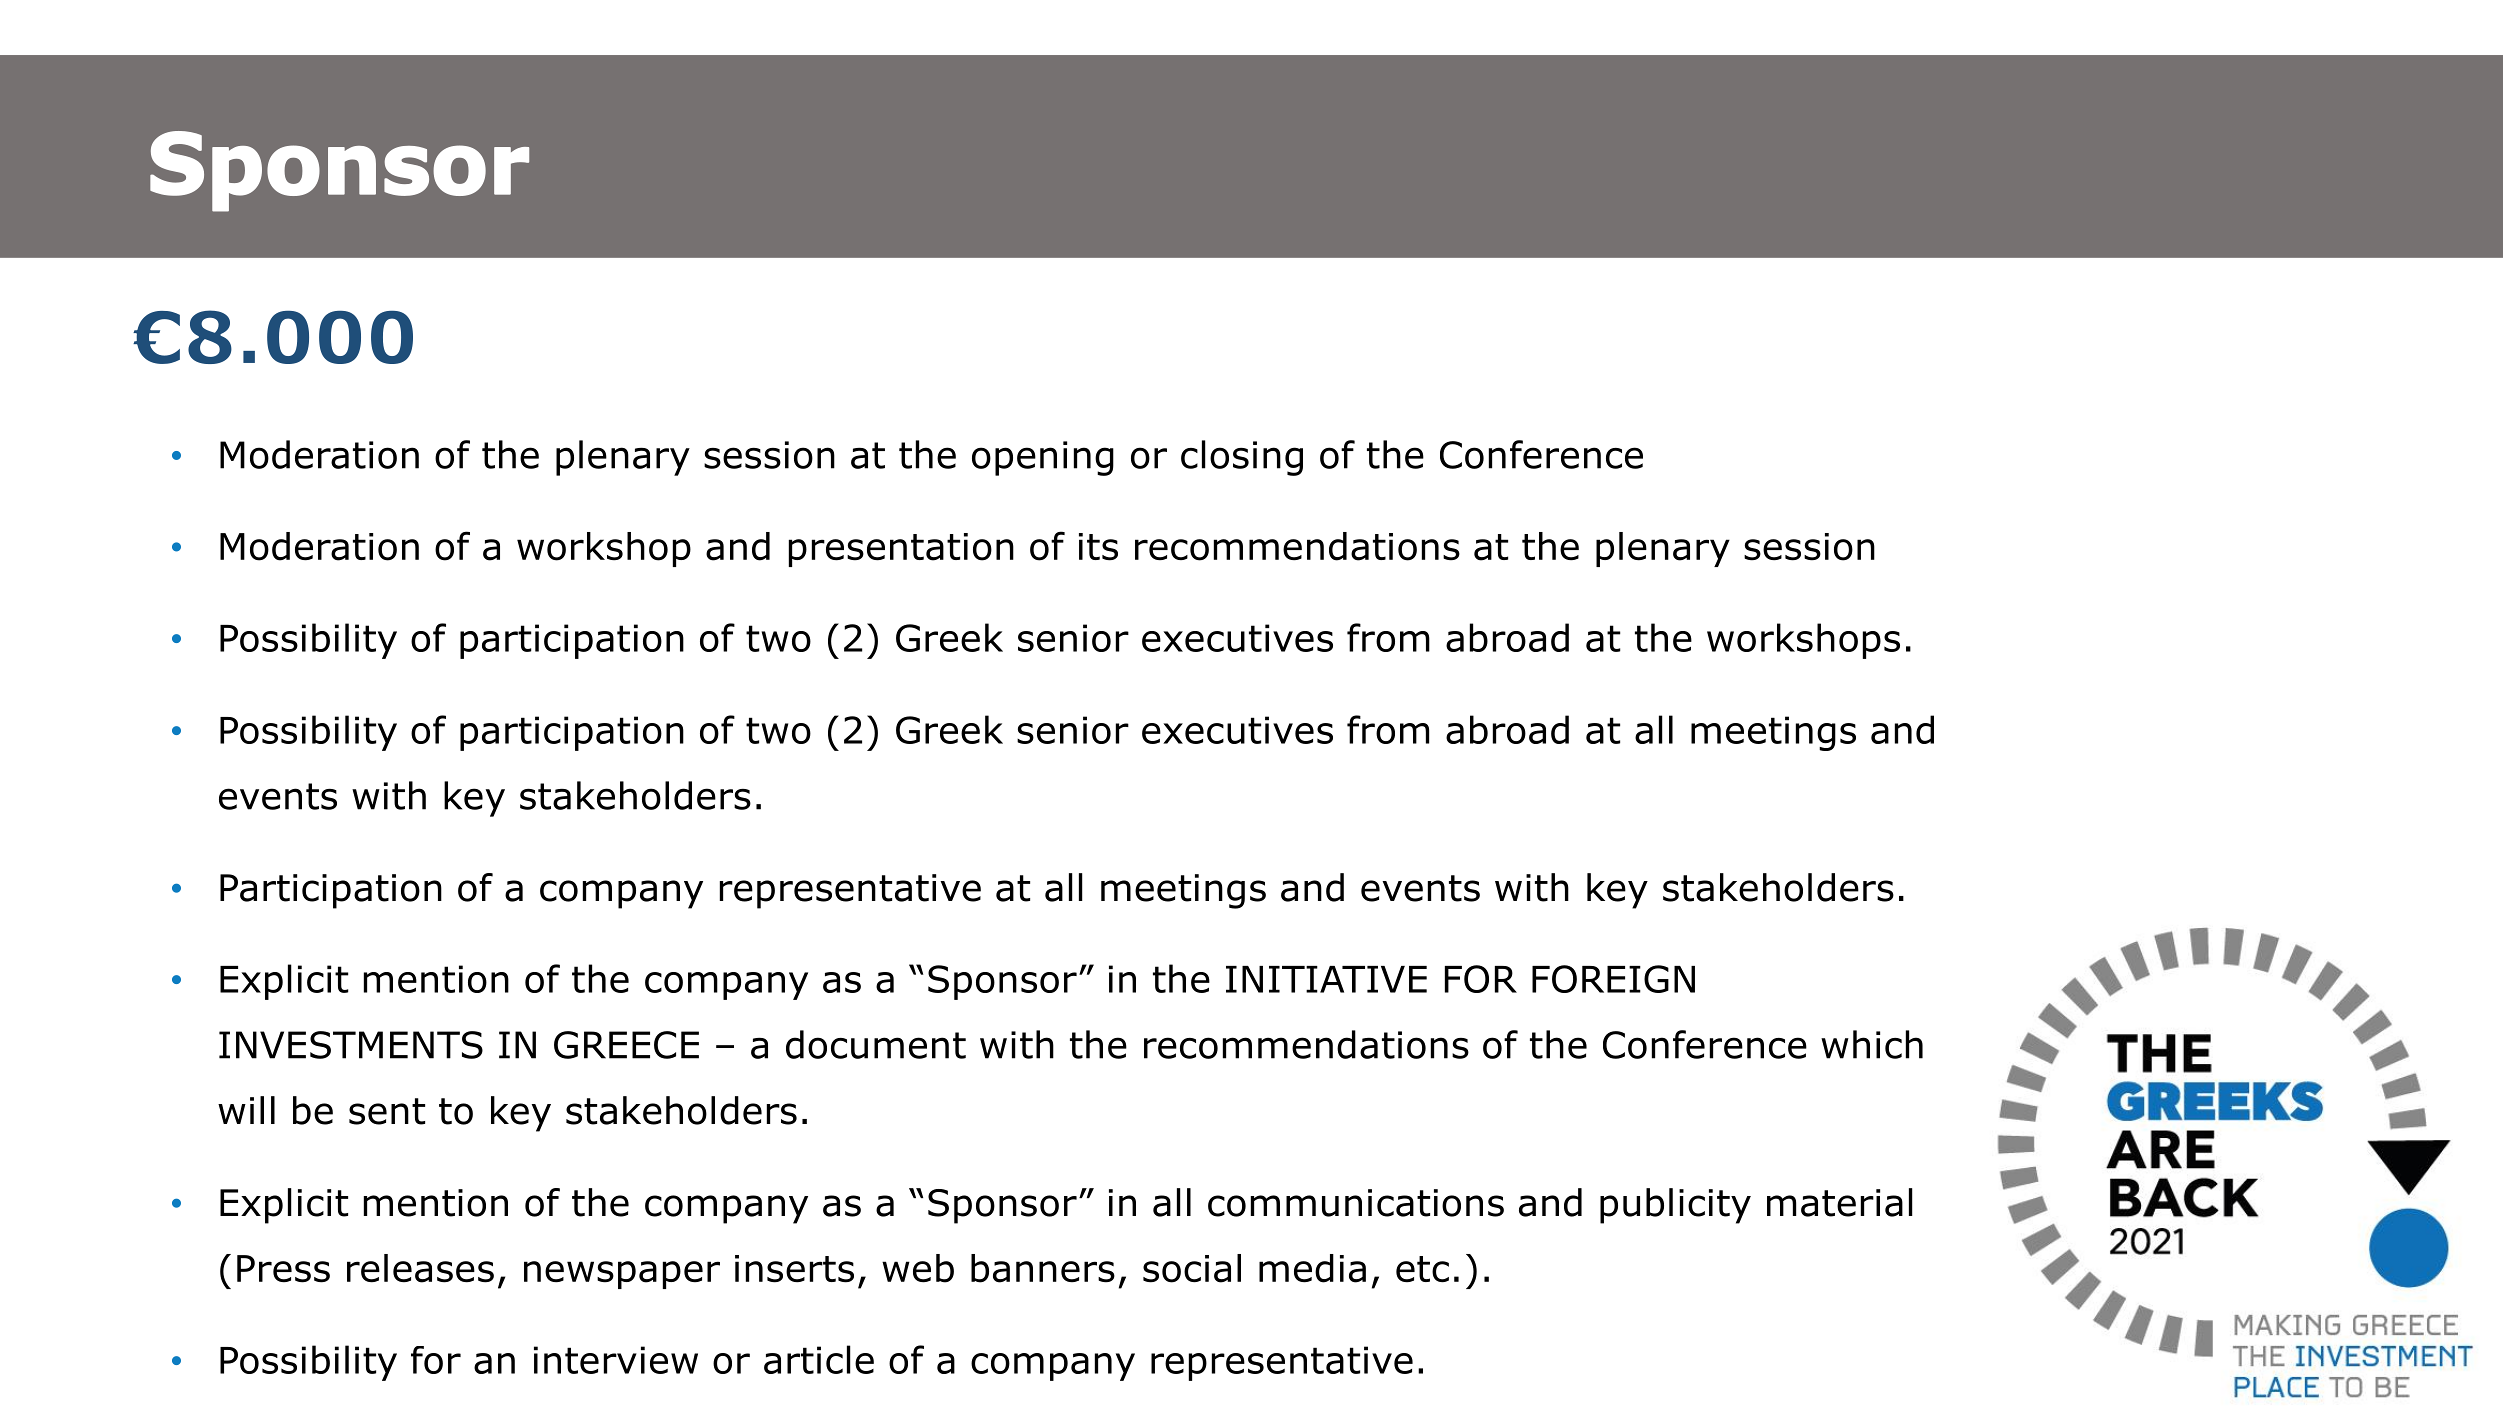  Describe the element at coordinates (626, 1045) in the image. I see `GREECE` at that location.
